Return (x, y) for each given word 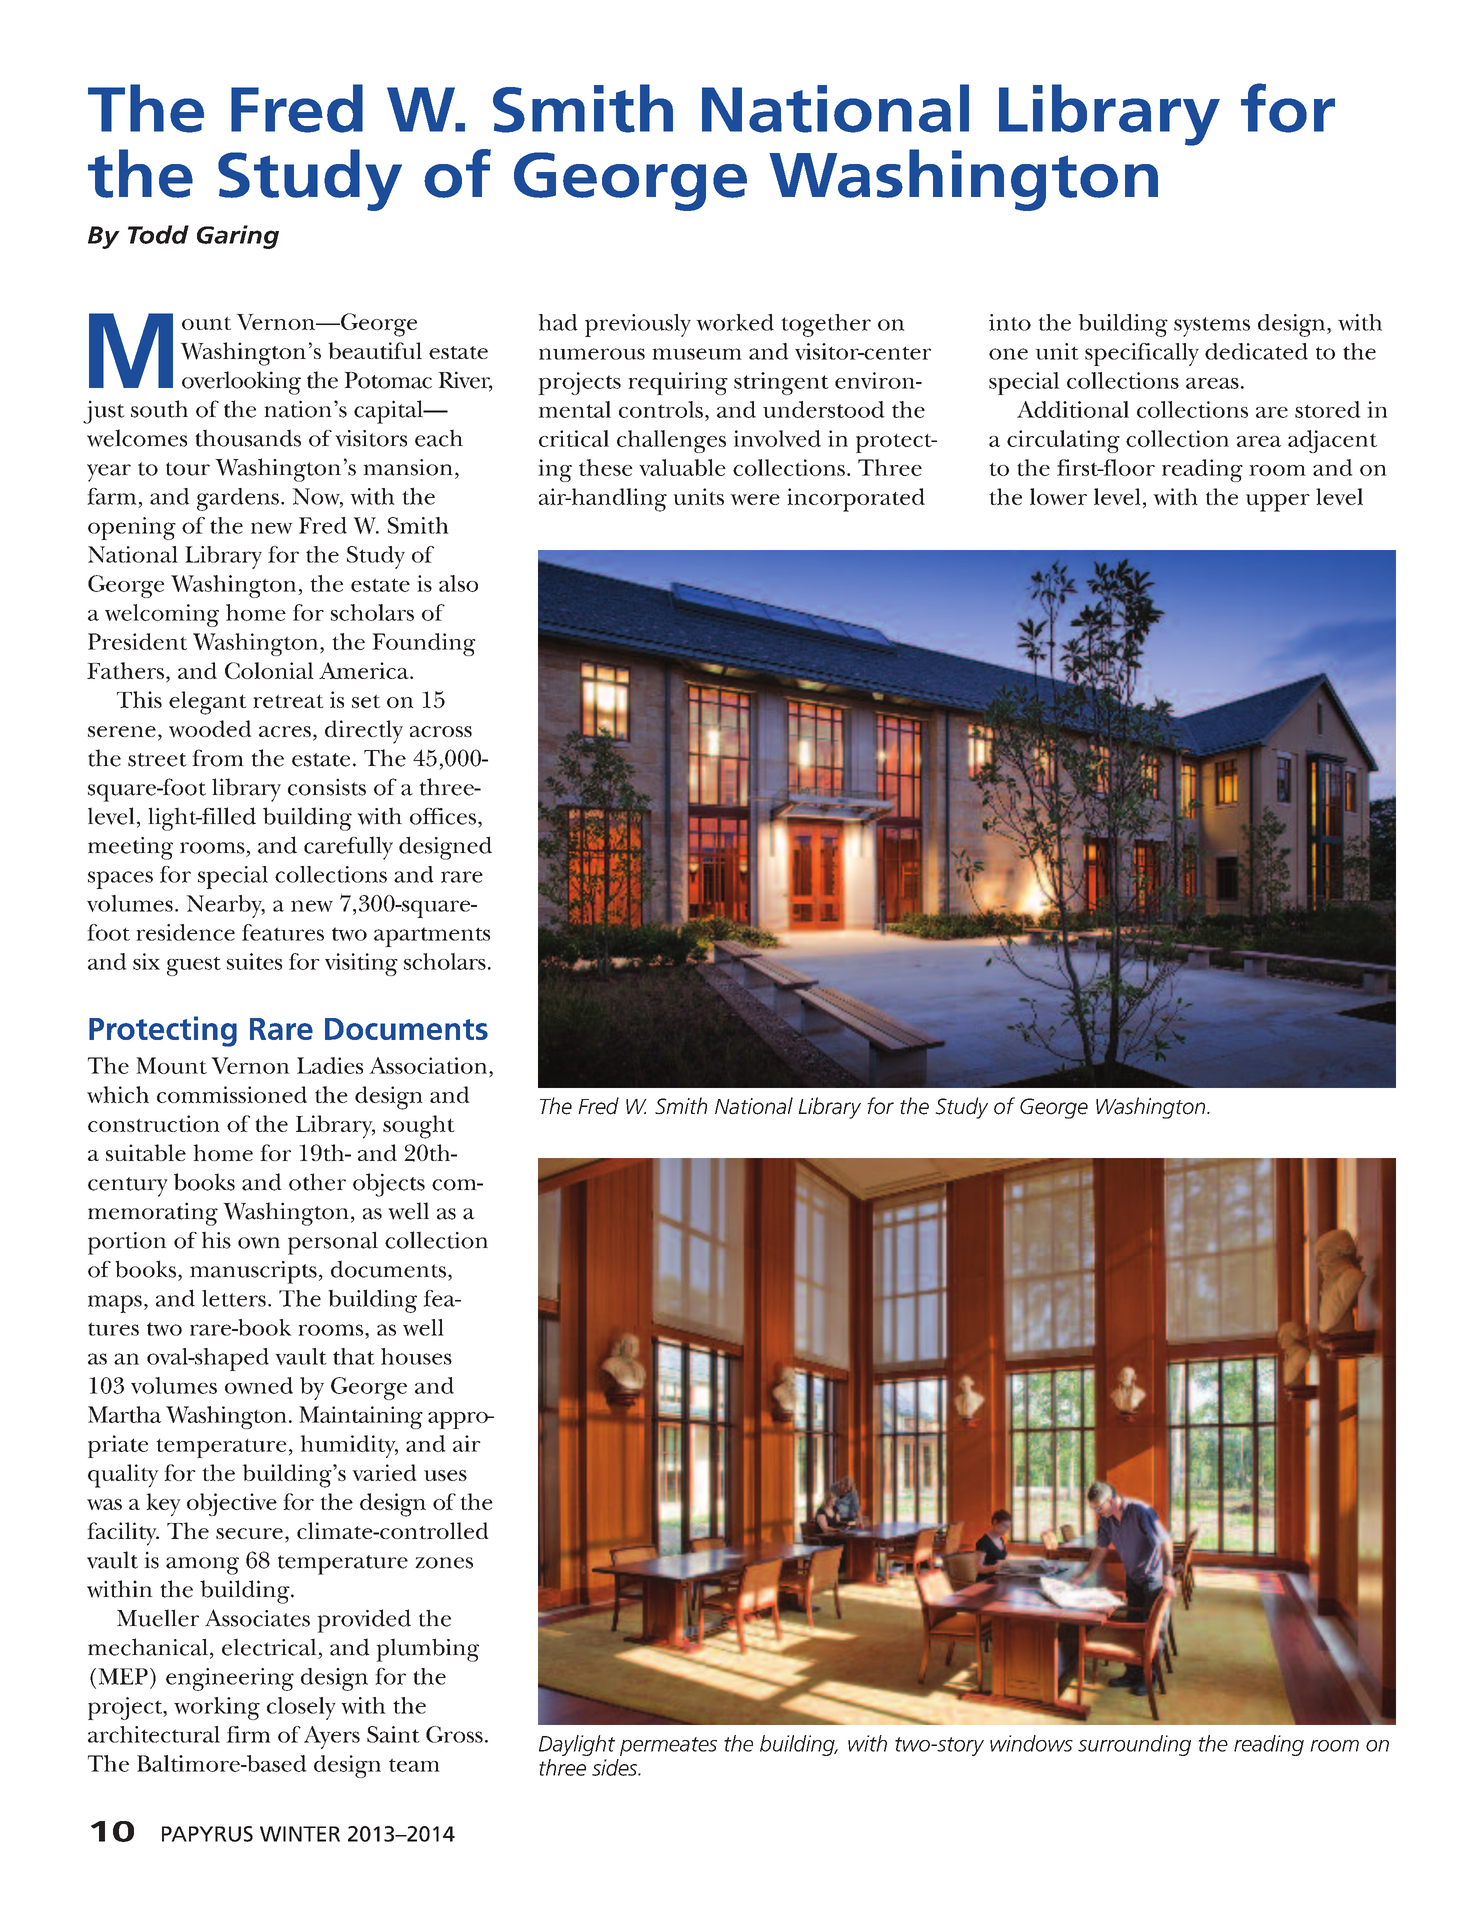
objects (389, 1185)
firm (248, 1734)
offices (443, 816)
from (218, 758)
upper (1278, 503)
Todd (158, 234)
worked (735, 322)
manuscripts (253, 1272)
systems (1212, 327)
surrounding (1134, 1745)
